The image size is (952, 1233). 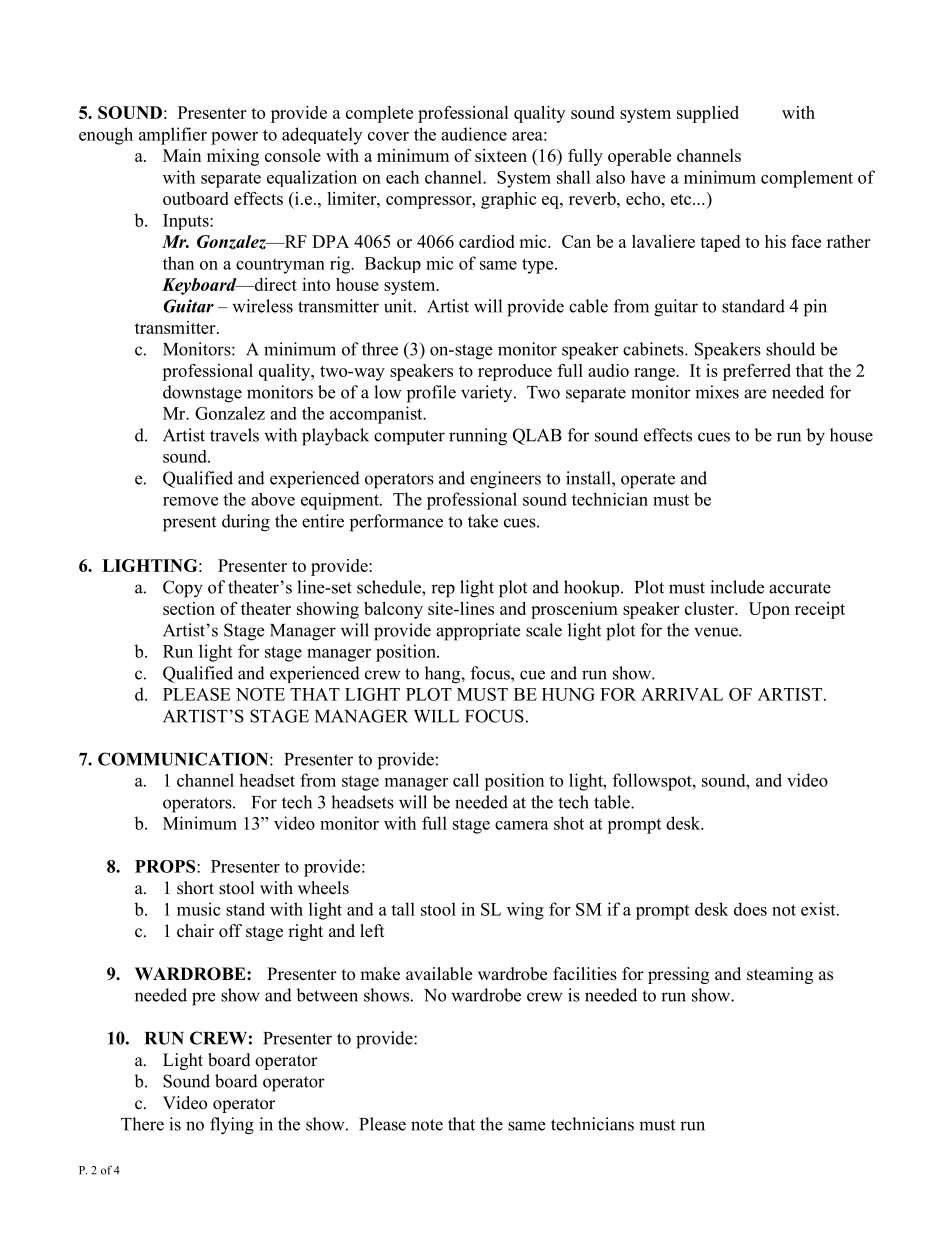 I want to click on running, so click(x=478, y=437).
